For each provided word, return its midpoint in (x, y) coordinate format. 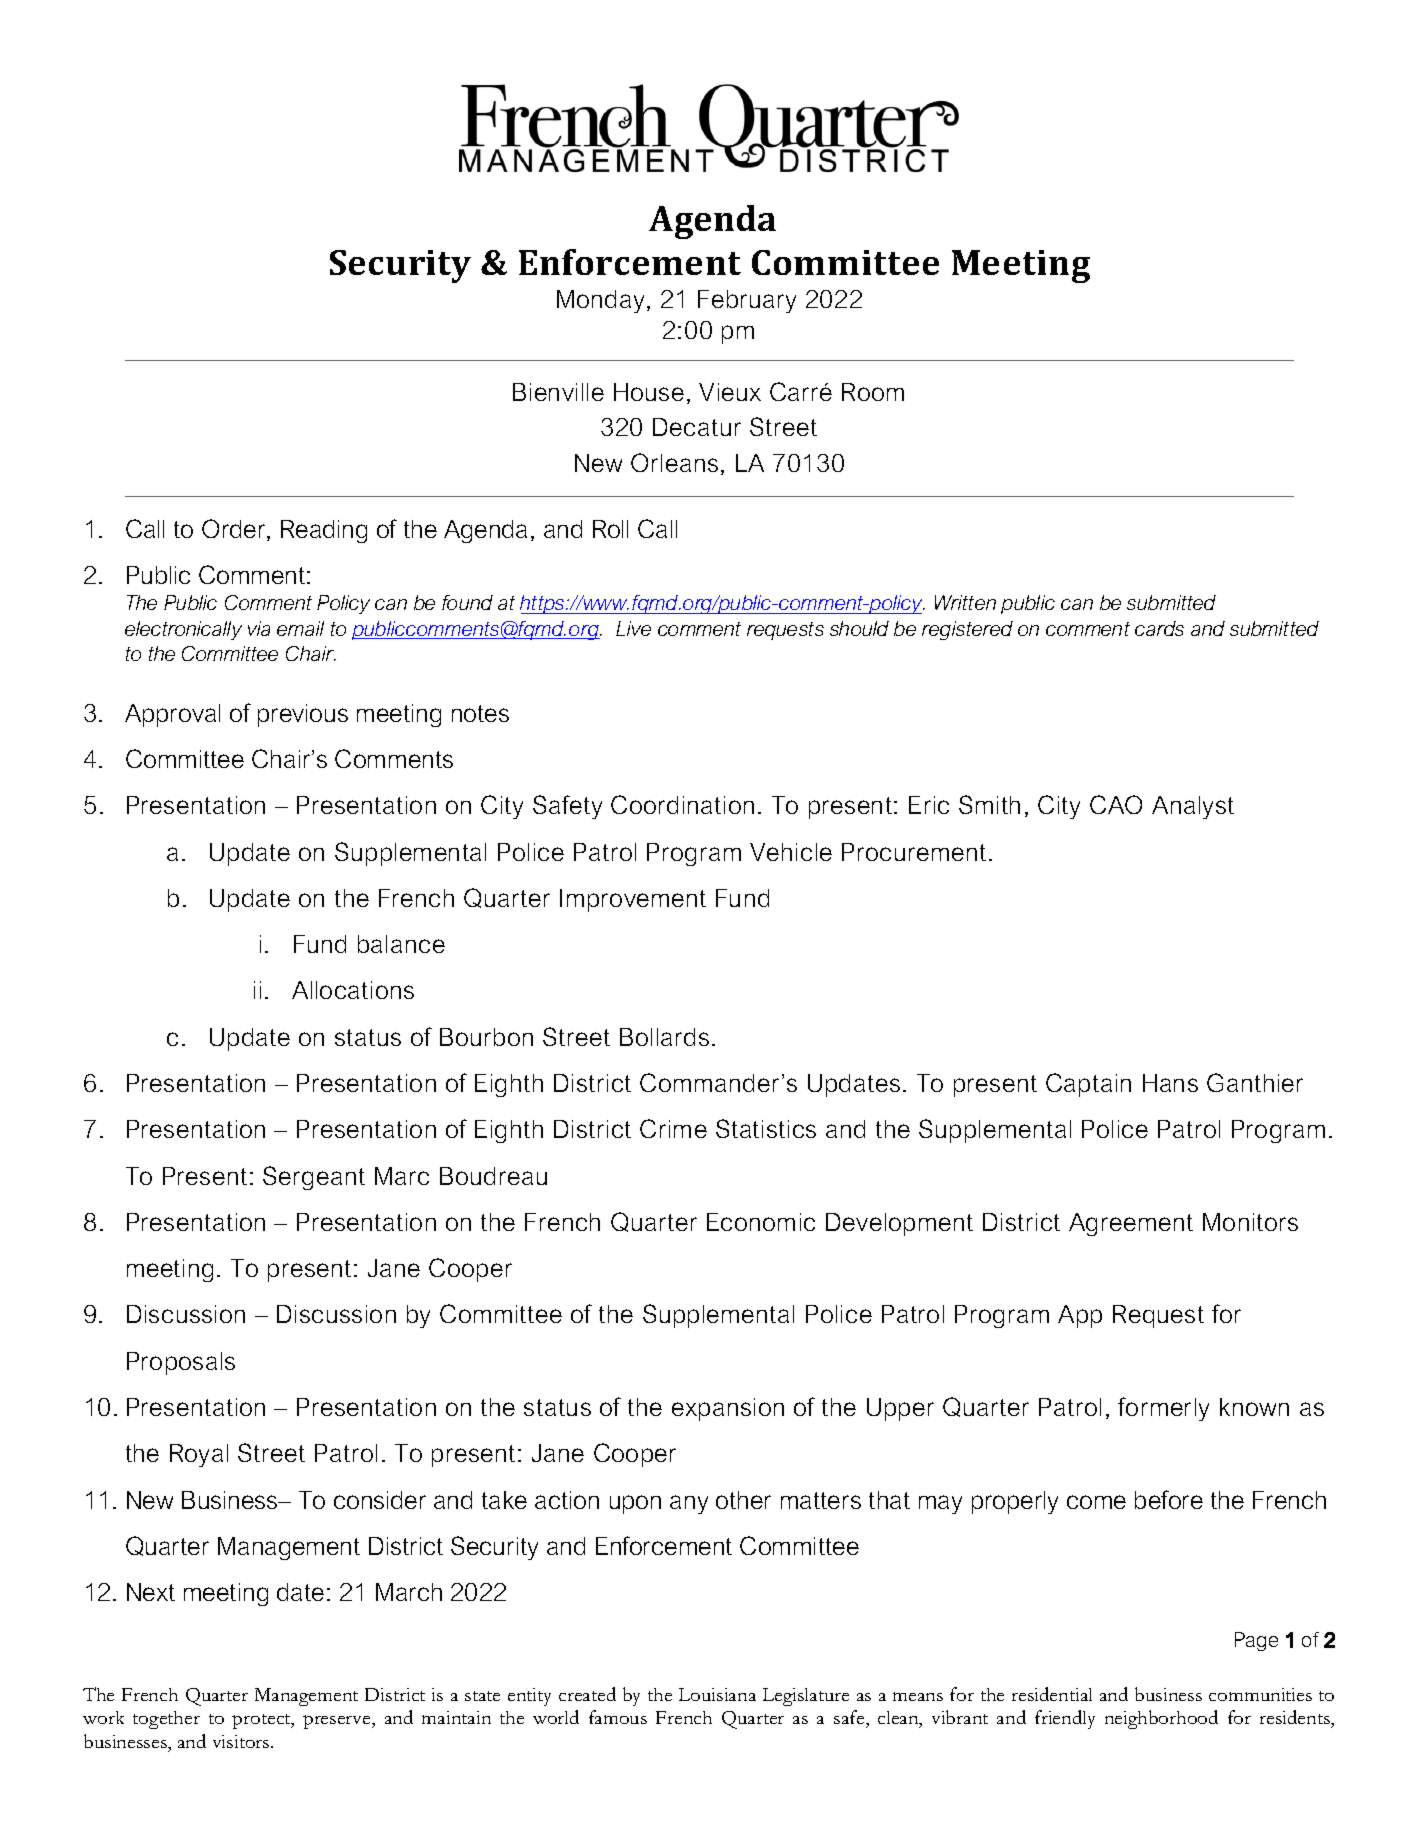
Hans (1170, 1083)
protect (262, 1721)
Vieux (730, 392)
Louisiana (717, 1694)
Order (235, 530)
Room (873, 392)
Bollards (664, 1037)
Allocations (353, 990)
